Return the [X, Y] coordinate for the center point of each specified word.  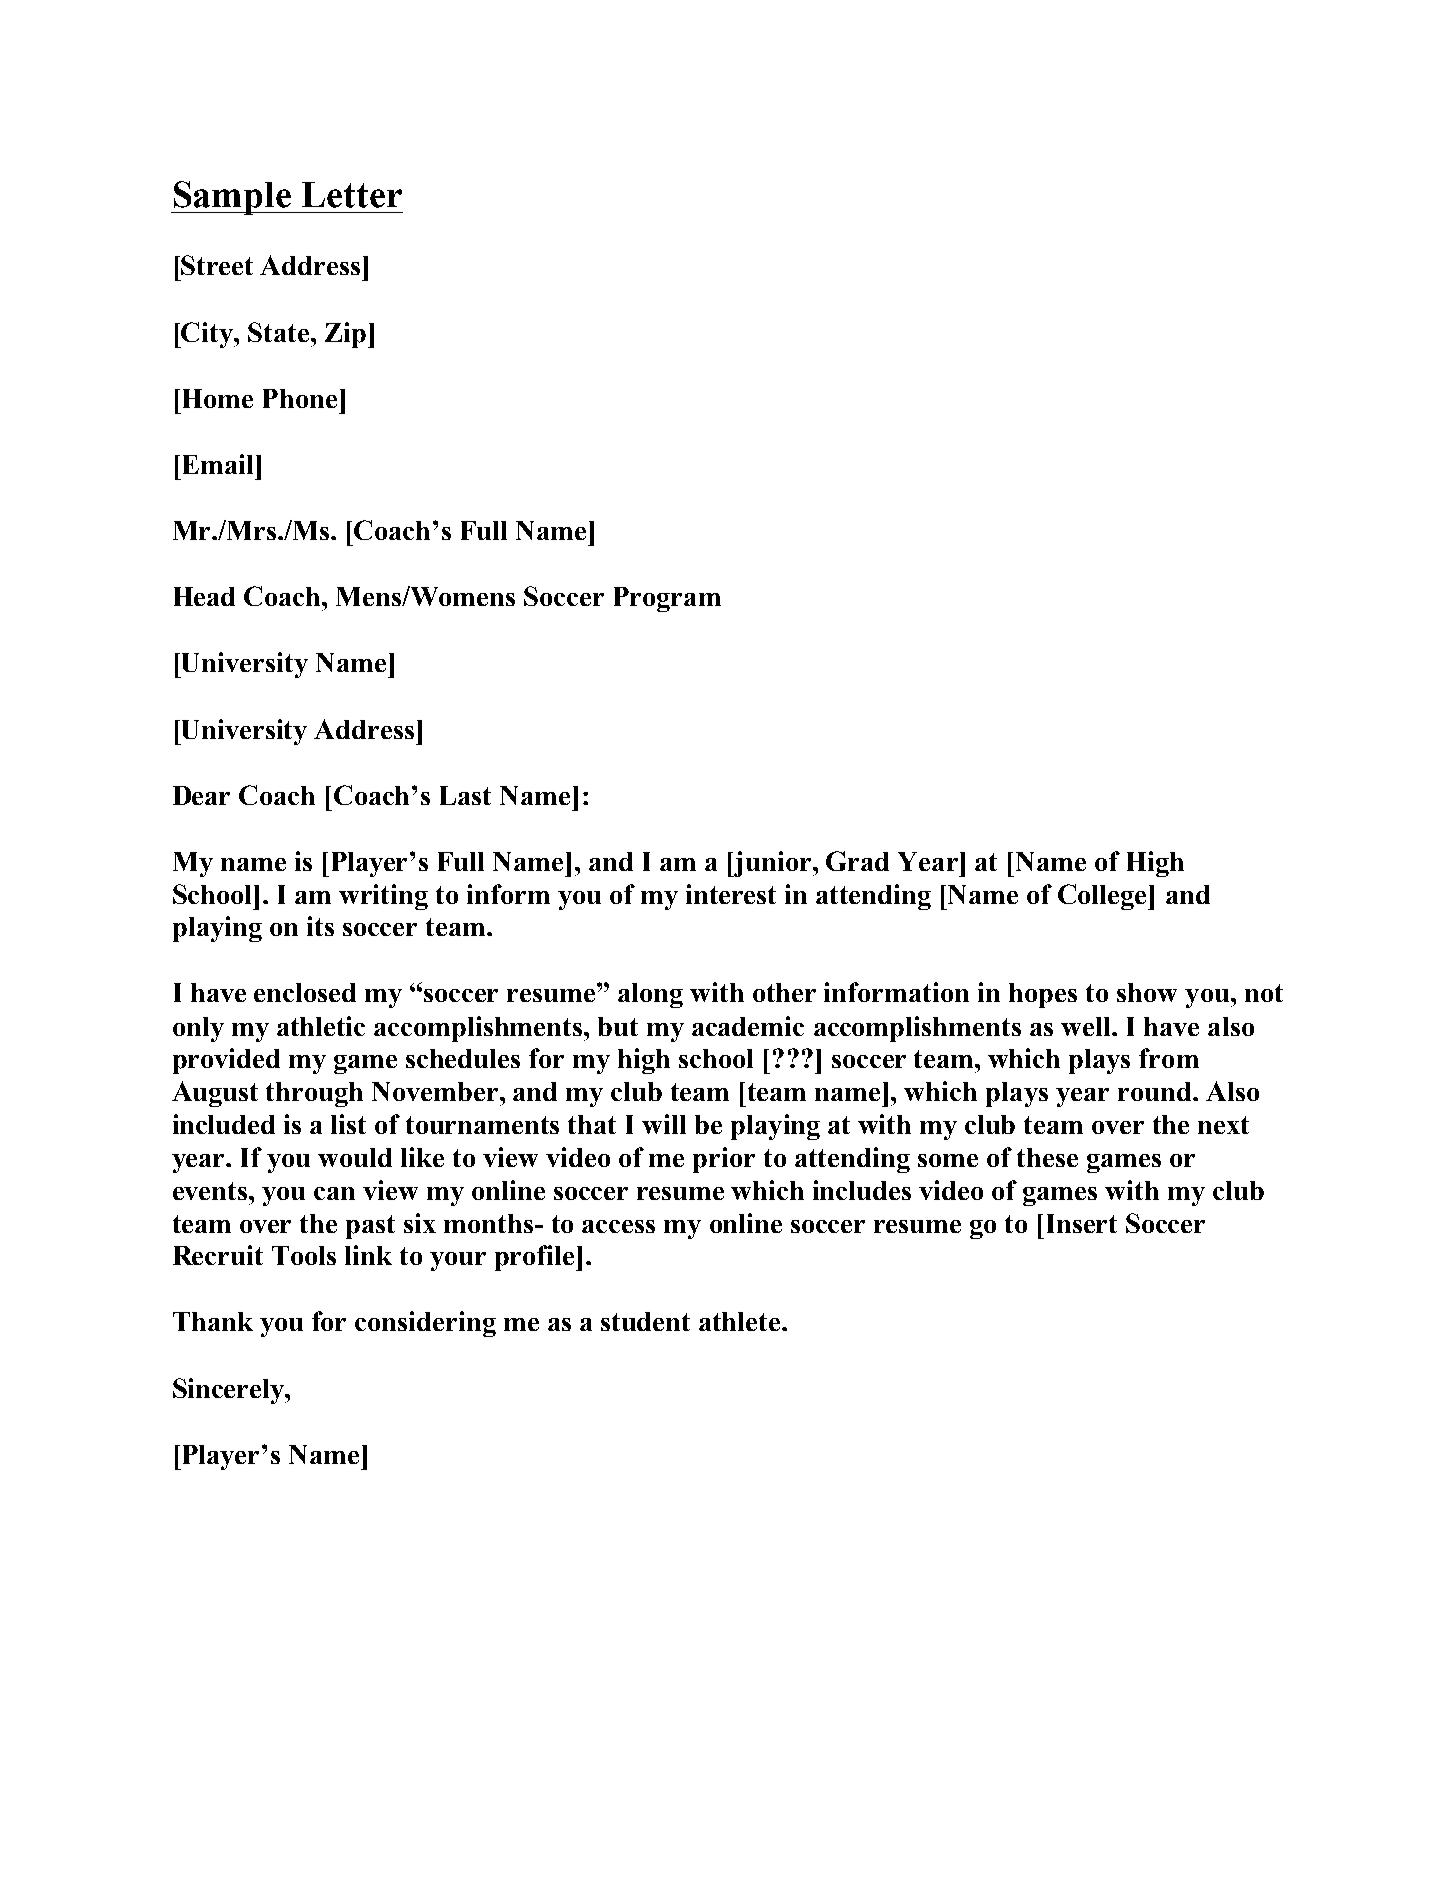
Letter [352, 195]
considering [425, 1324]
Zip [345, 335]
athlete [741, 1321]
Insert [1082, 1223]
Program [667, 599]
